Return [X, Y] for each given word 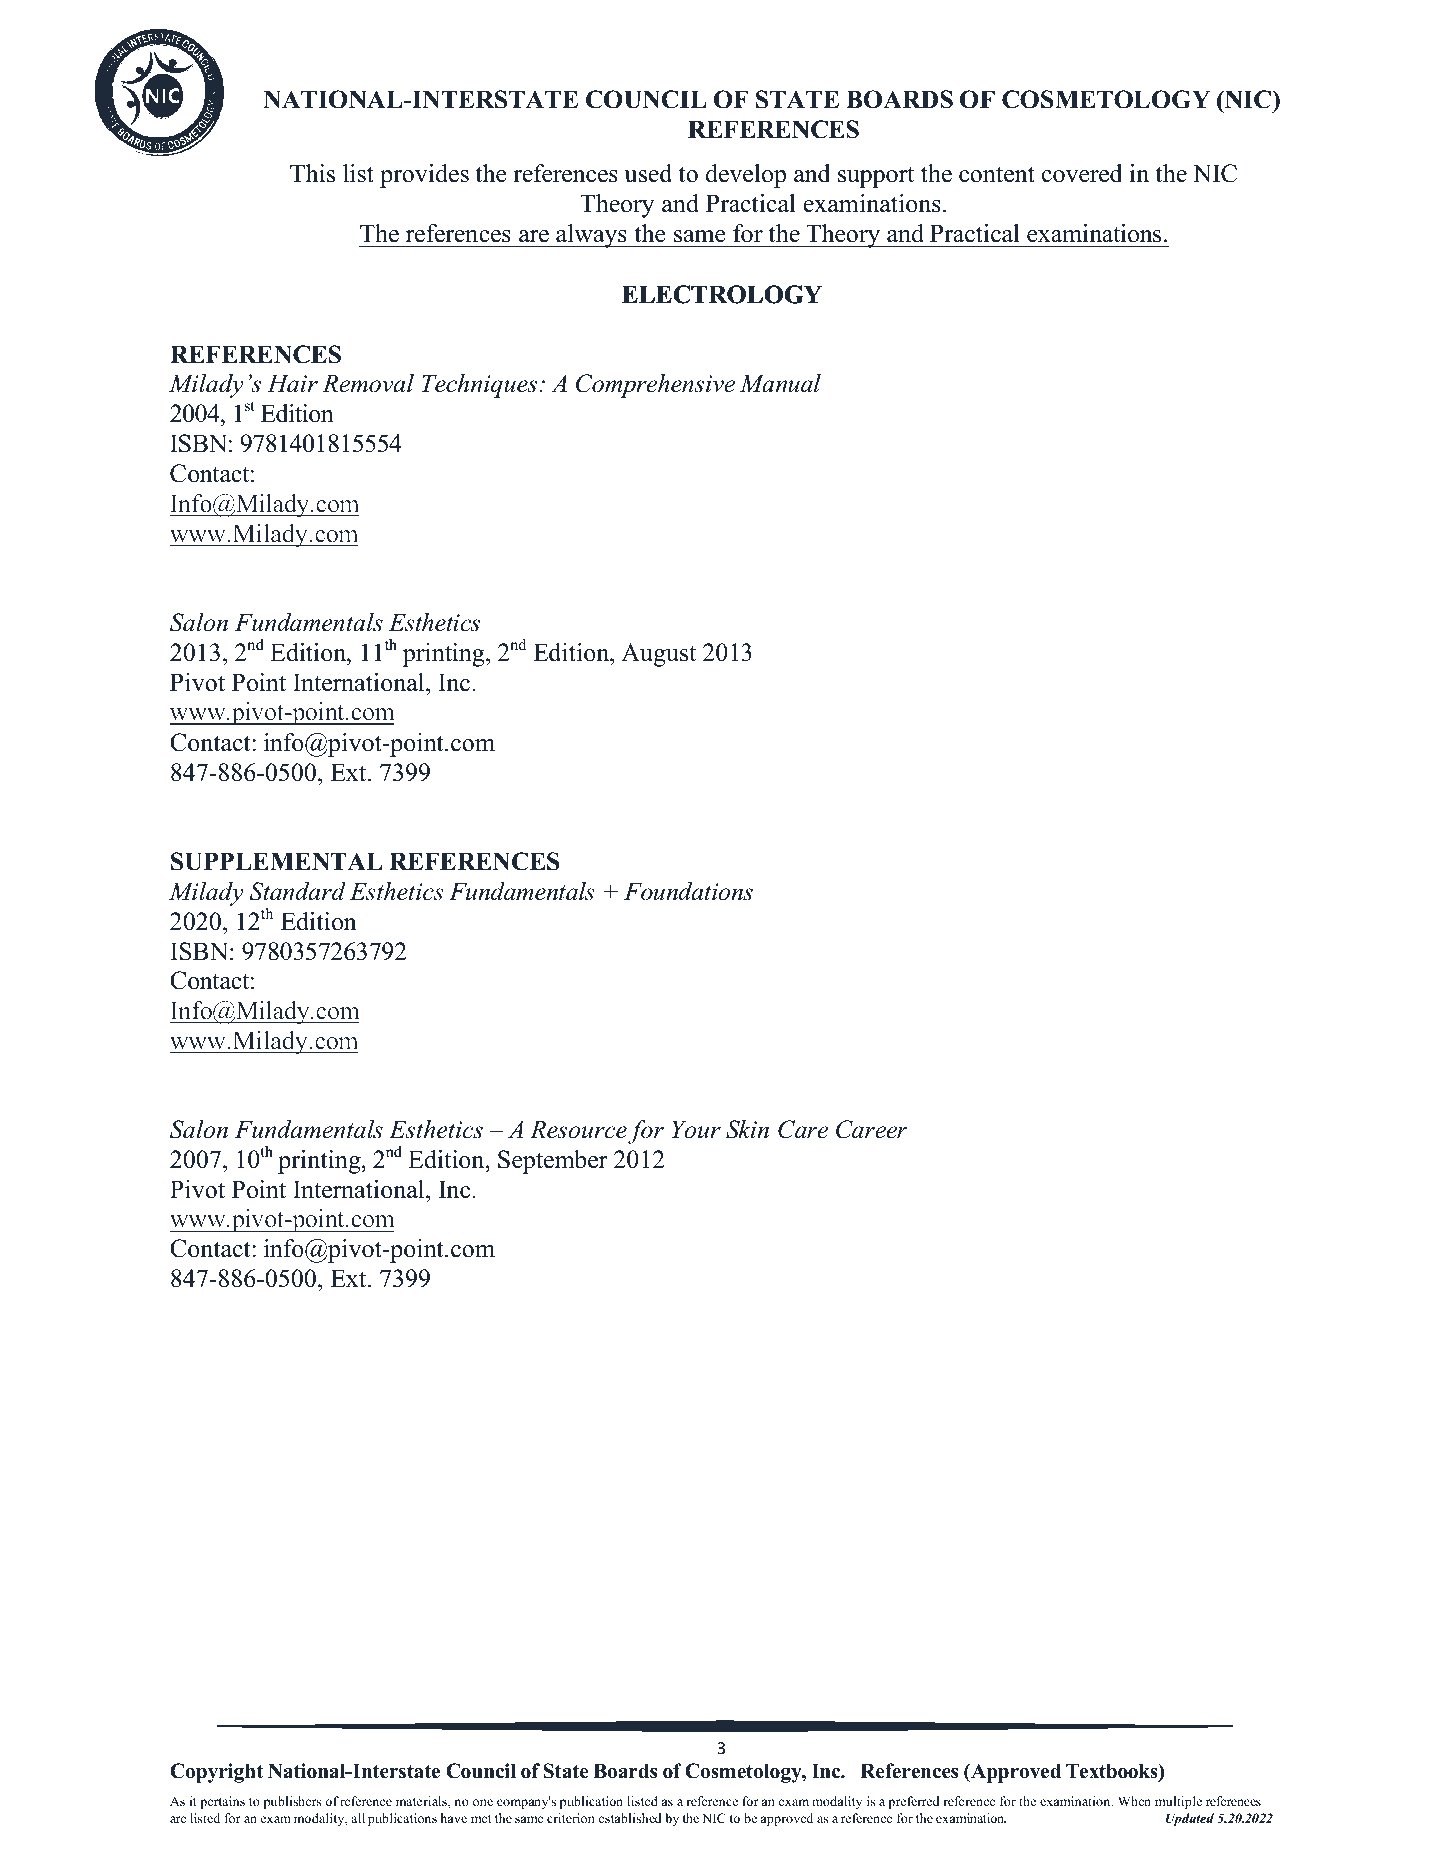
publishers [292, 1802]
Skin [747, 1129]
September [553, 1162]
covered [1082, 173]
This [312, 173]
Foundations [688, 891]
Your [696, 1129]
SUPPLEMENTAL [277, 861]
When [1134, 1801]
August [658, 655]
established [630, 1818]
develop [746, 176]
